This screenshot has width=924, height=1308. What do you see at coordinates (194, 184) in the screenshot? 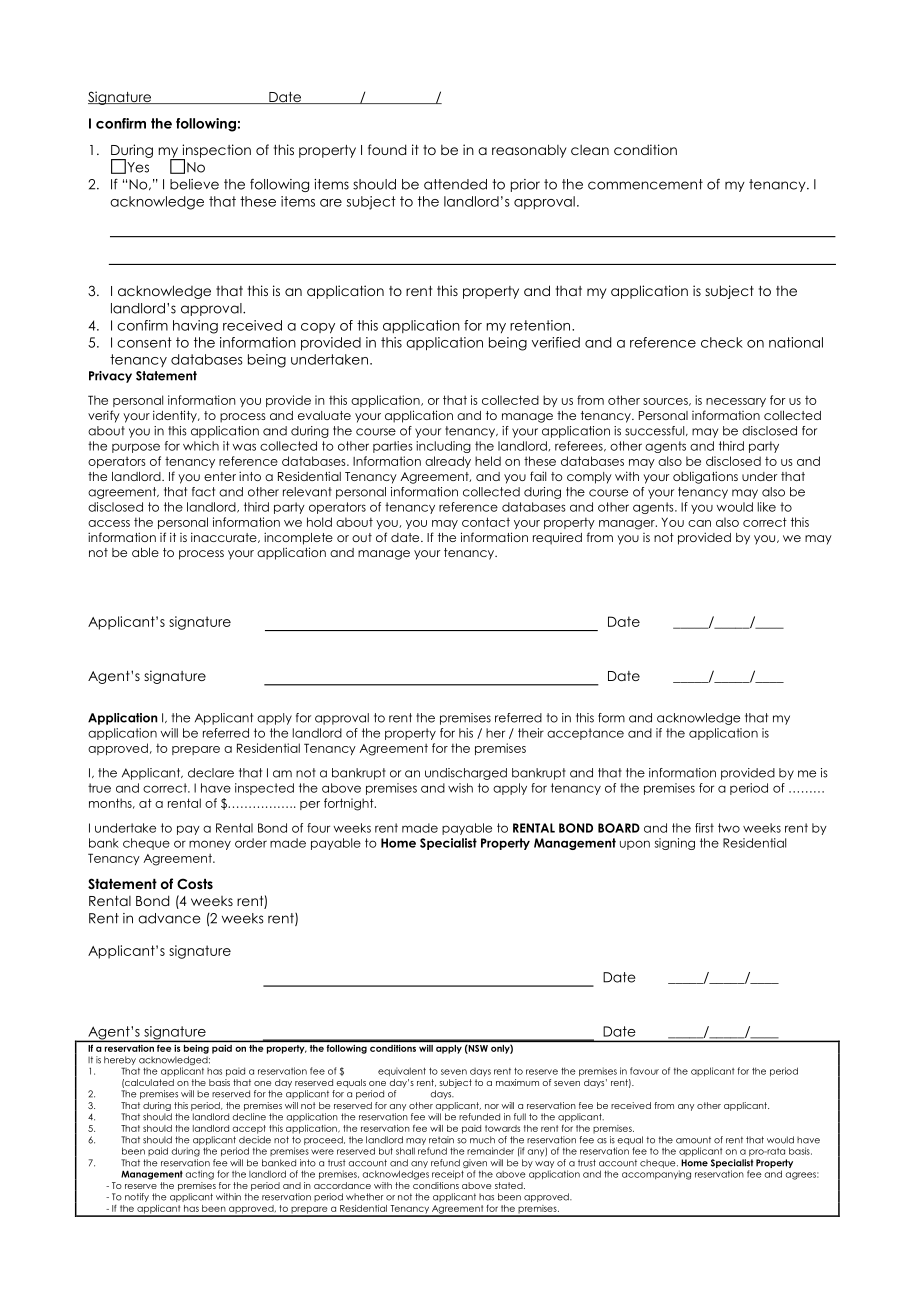
I see `believe` at bounding box center [194, 184].
